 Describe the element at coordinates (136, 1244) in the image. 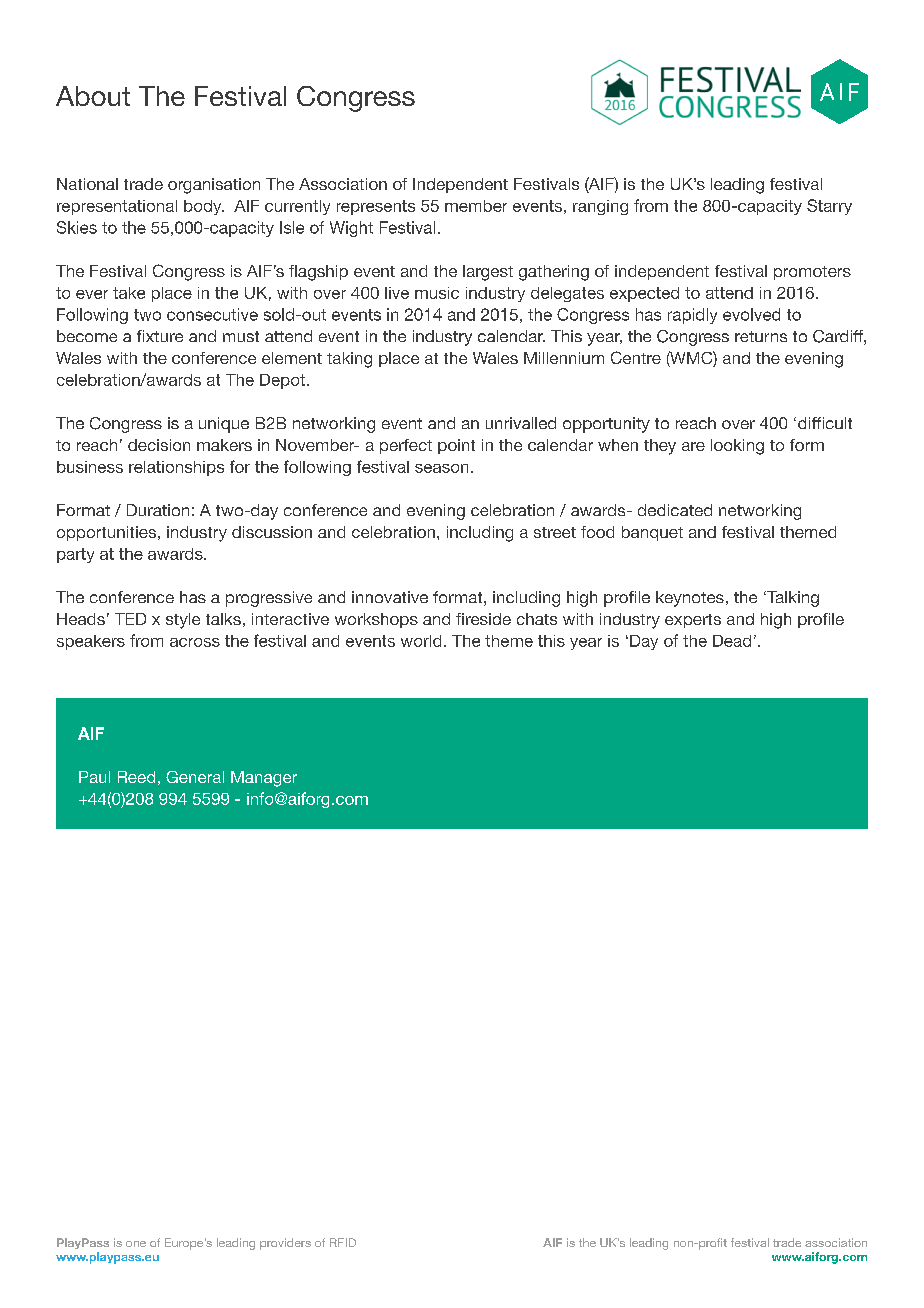

I see `one` at that location.
